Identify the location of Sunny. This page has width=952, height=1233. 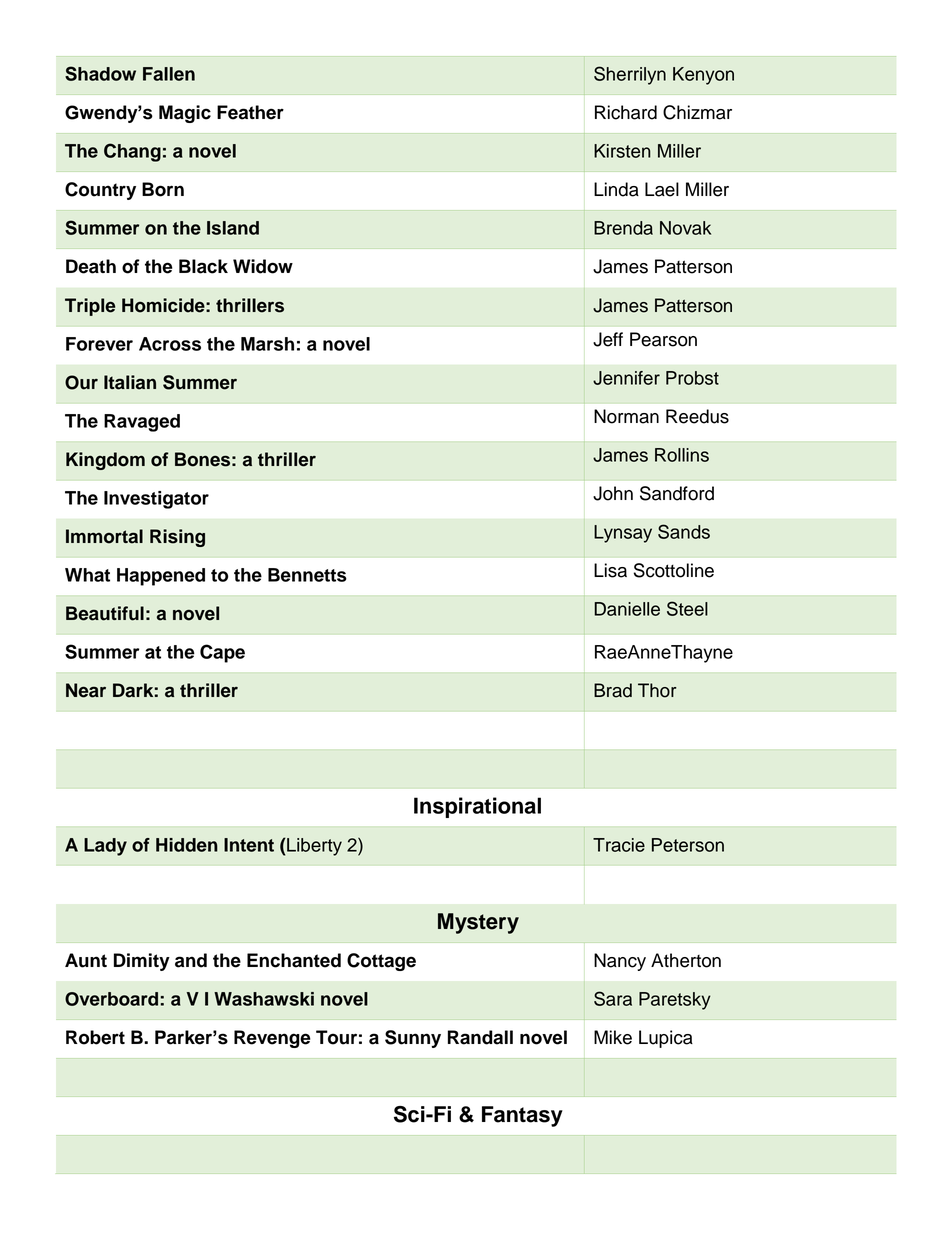
(413, 1039).
